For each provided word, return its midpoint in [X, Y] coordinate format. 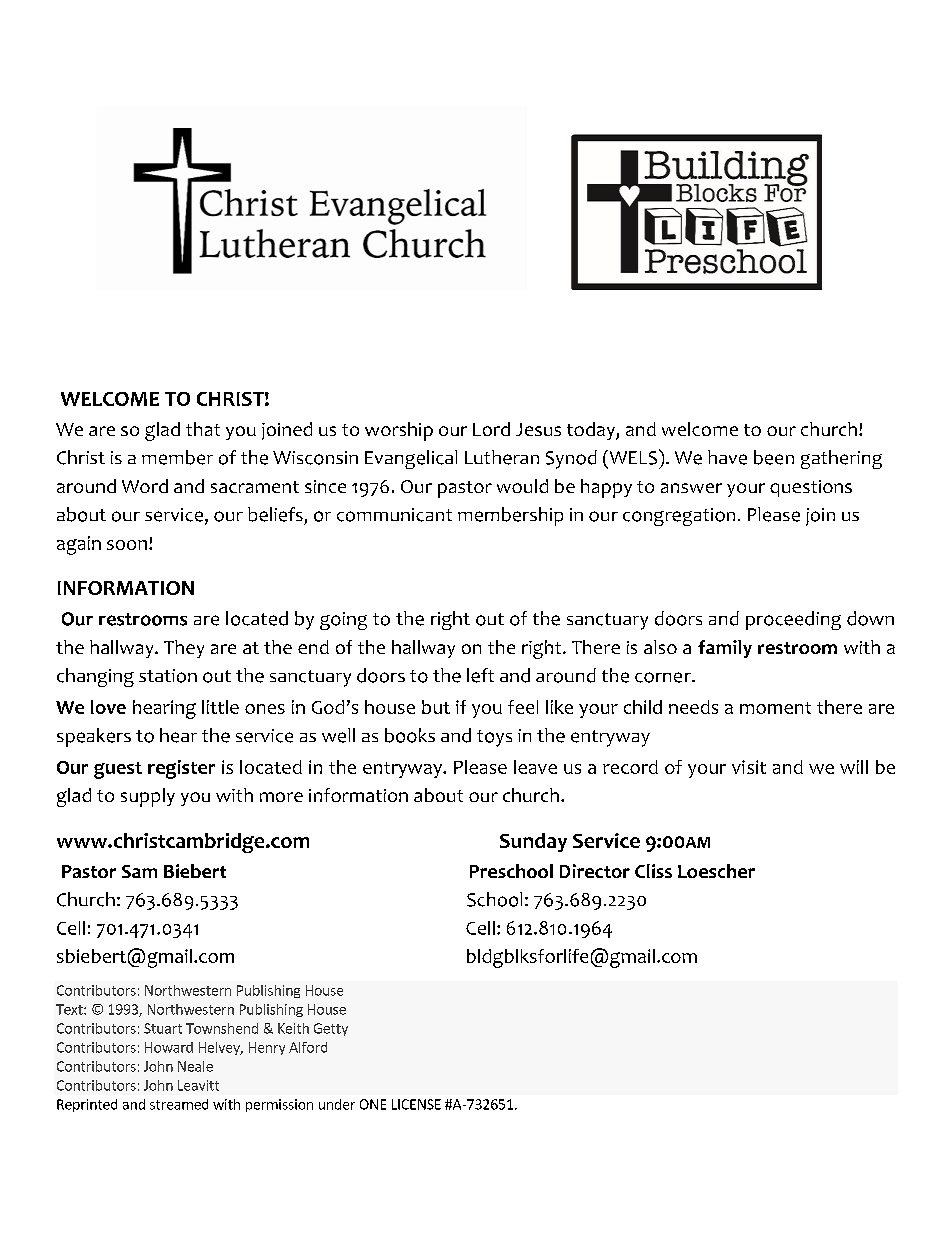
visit [749, 767]
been [774, 457]
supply [148, 797]
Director [595, 871]
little [220, 707]
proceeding [793, 620]
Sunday [533, 842]
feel [523, 707]
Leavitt [198, 1085]
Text [70, 1009]
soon [127, 545]
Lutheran [502, 457]
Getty [331, 1029]
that [203, 429]
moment [775, 708]
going [343, 621]
